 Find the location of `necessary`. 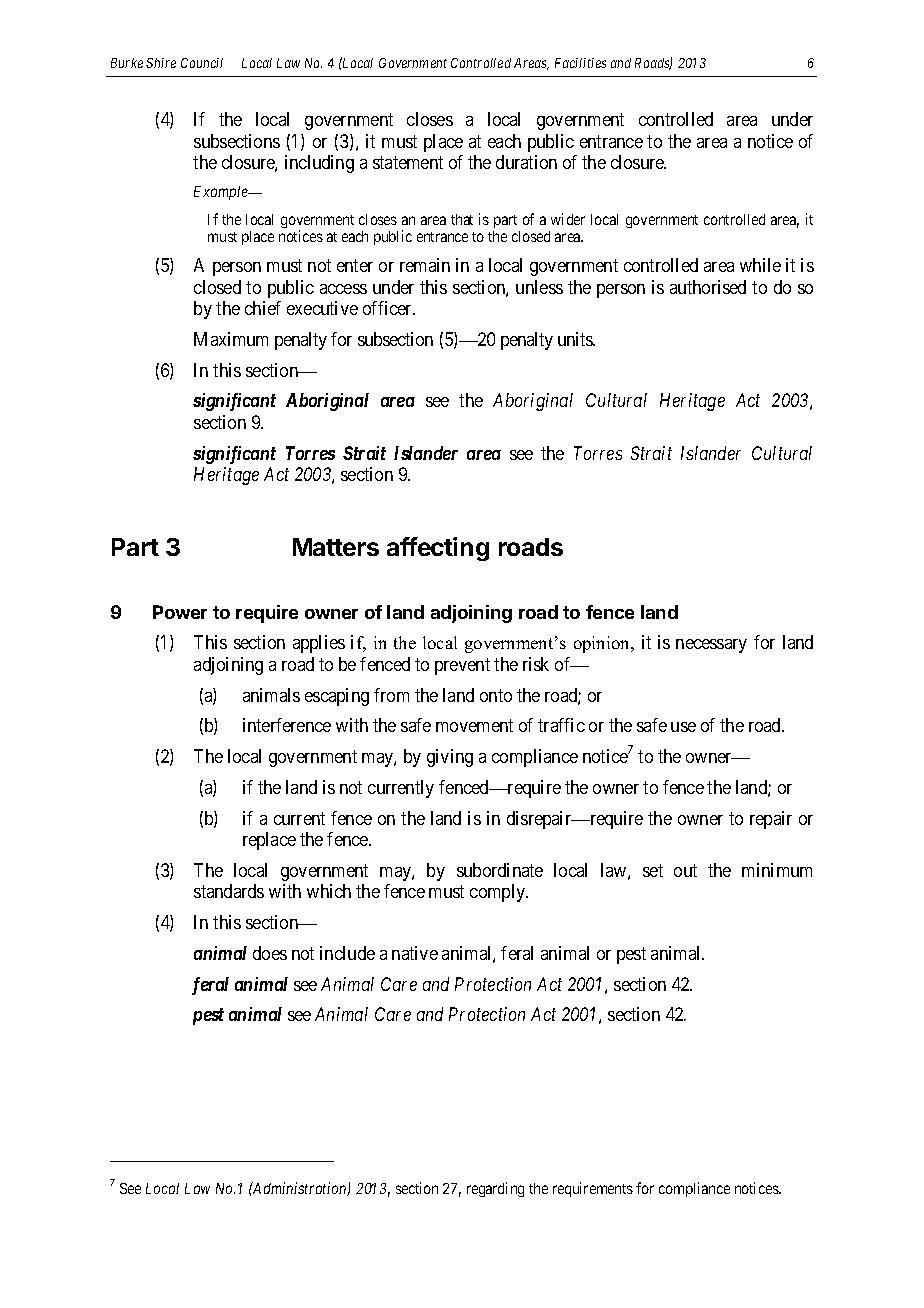

necessary is located at coordinates (711, 646).
